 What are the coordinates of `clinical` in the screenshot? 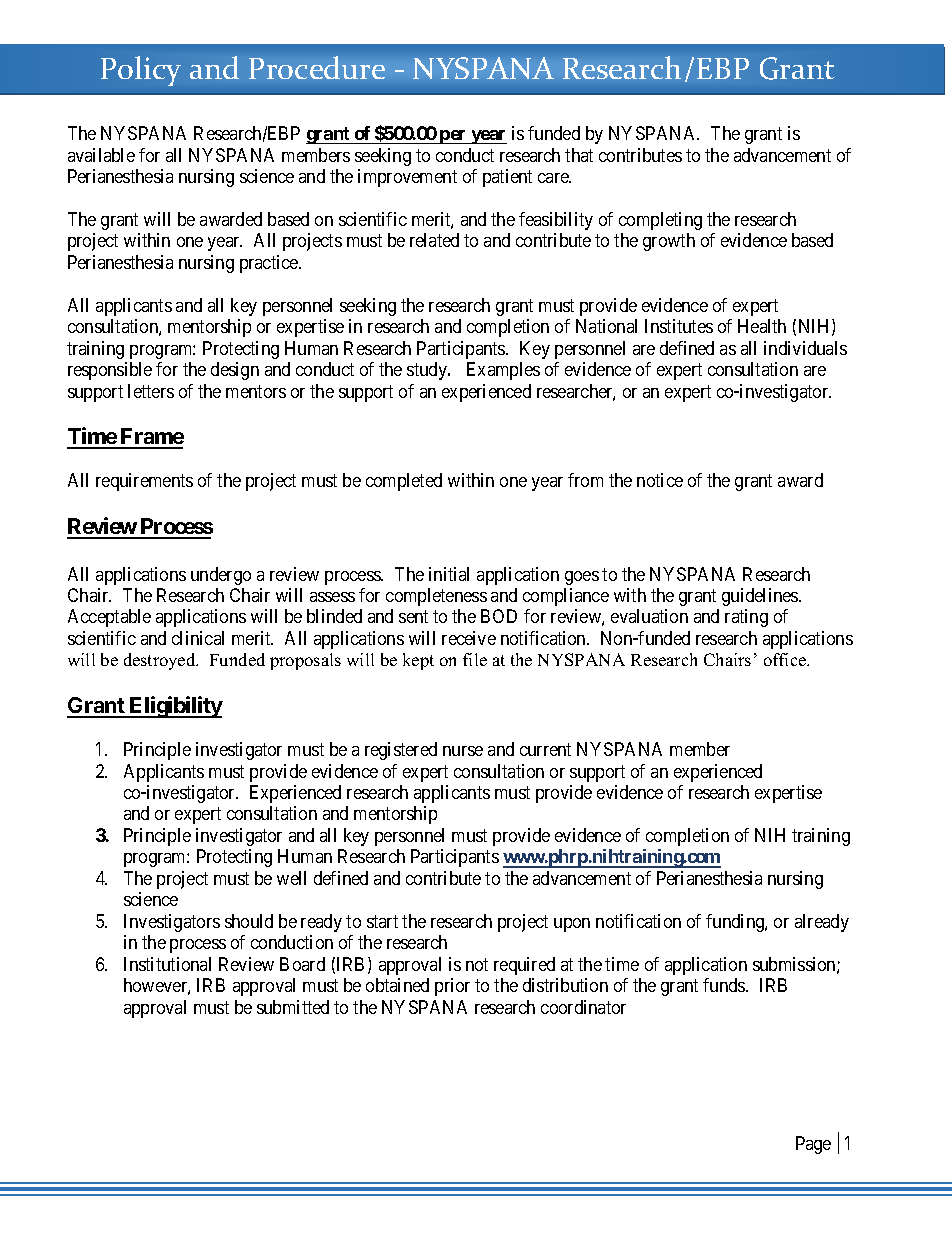 It's located at (198, 638).
